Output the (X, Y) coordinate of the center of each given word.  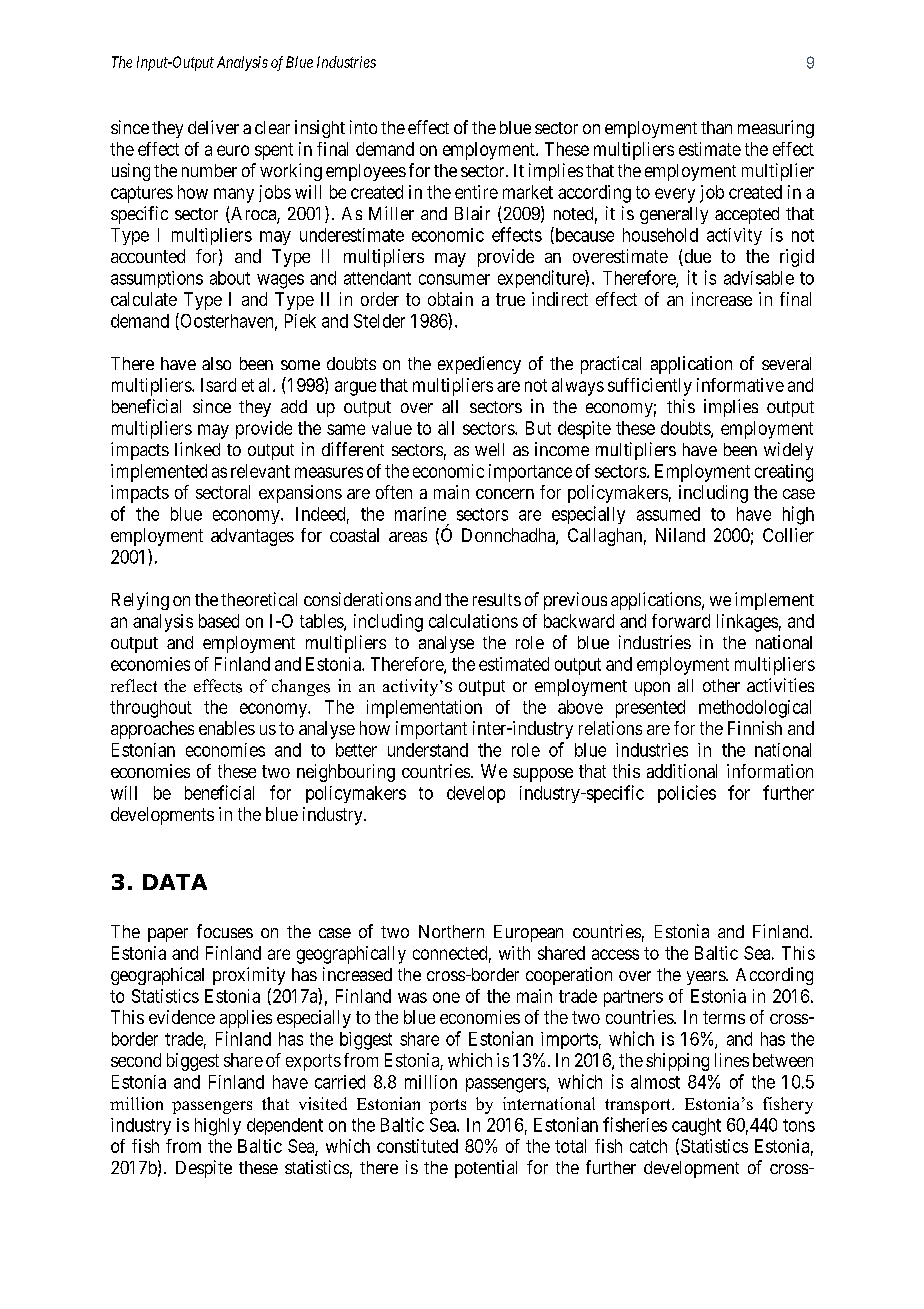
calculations (473, 621)
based (219, 621)
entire (476, 192)
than (716, 127)
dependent (285, 1126)
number (209, 170)
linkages (747, 623)
